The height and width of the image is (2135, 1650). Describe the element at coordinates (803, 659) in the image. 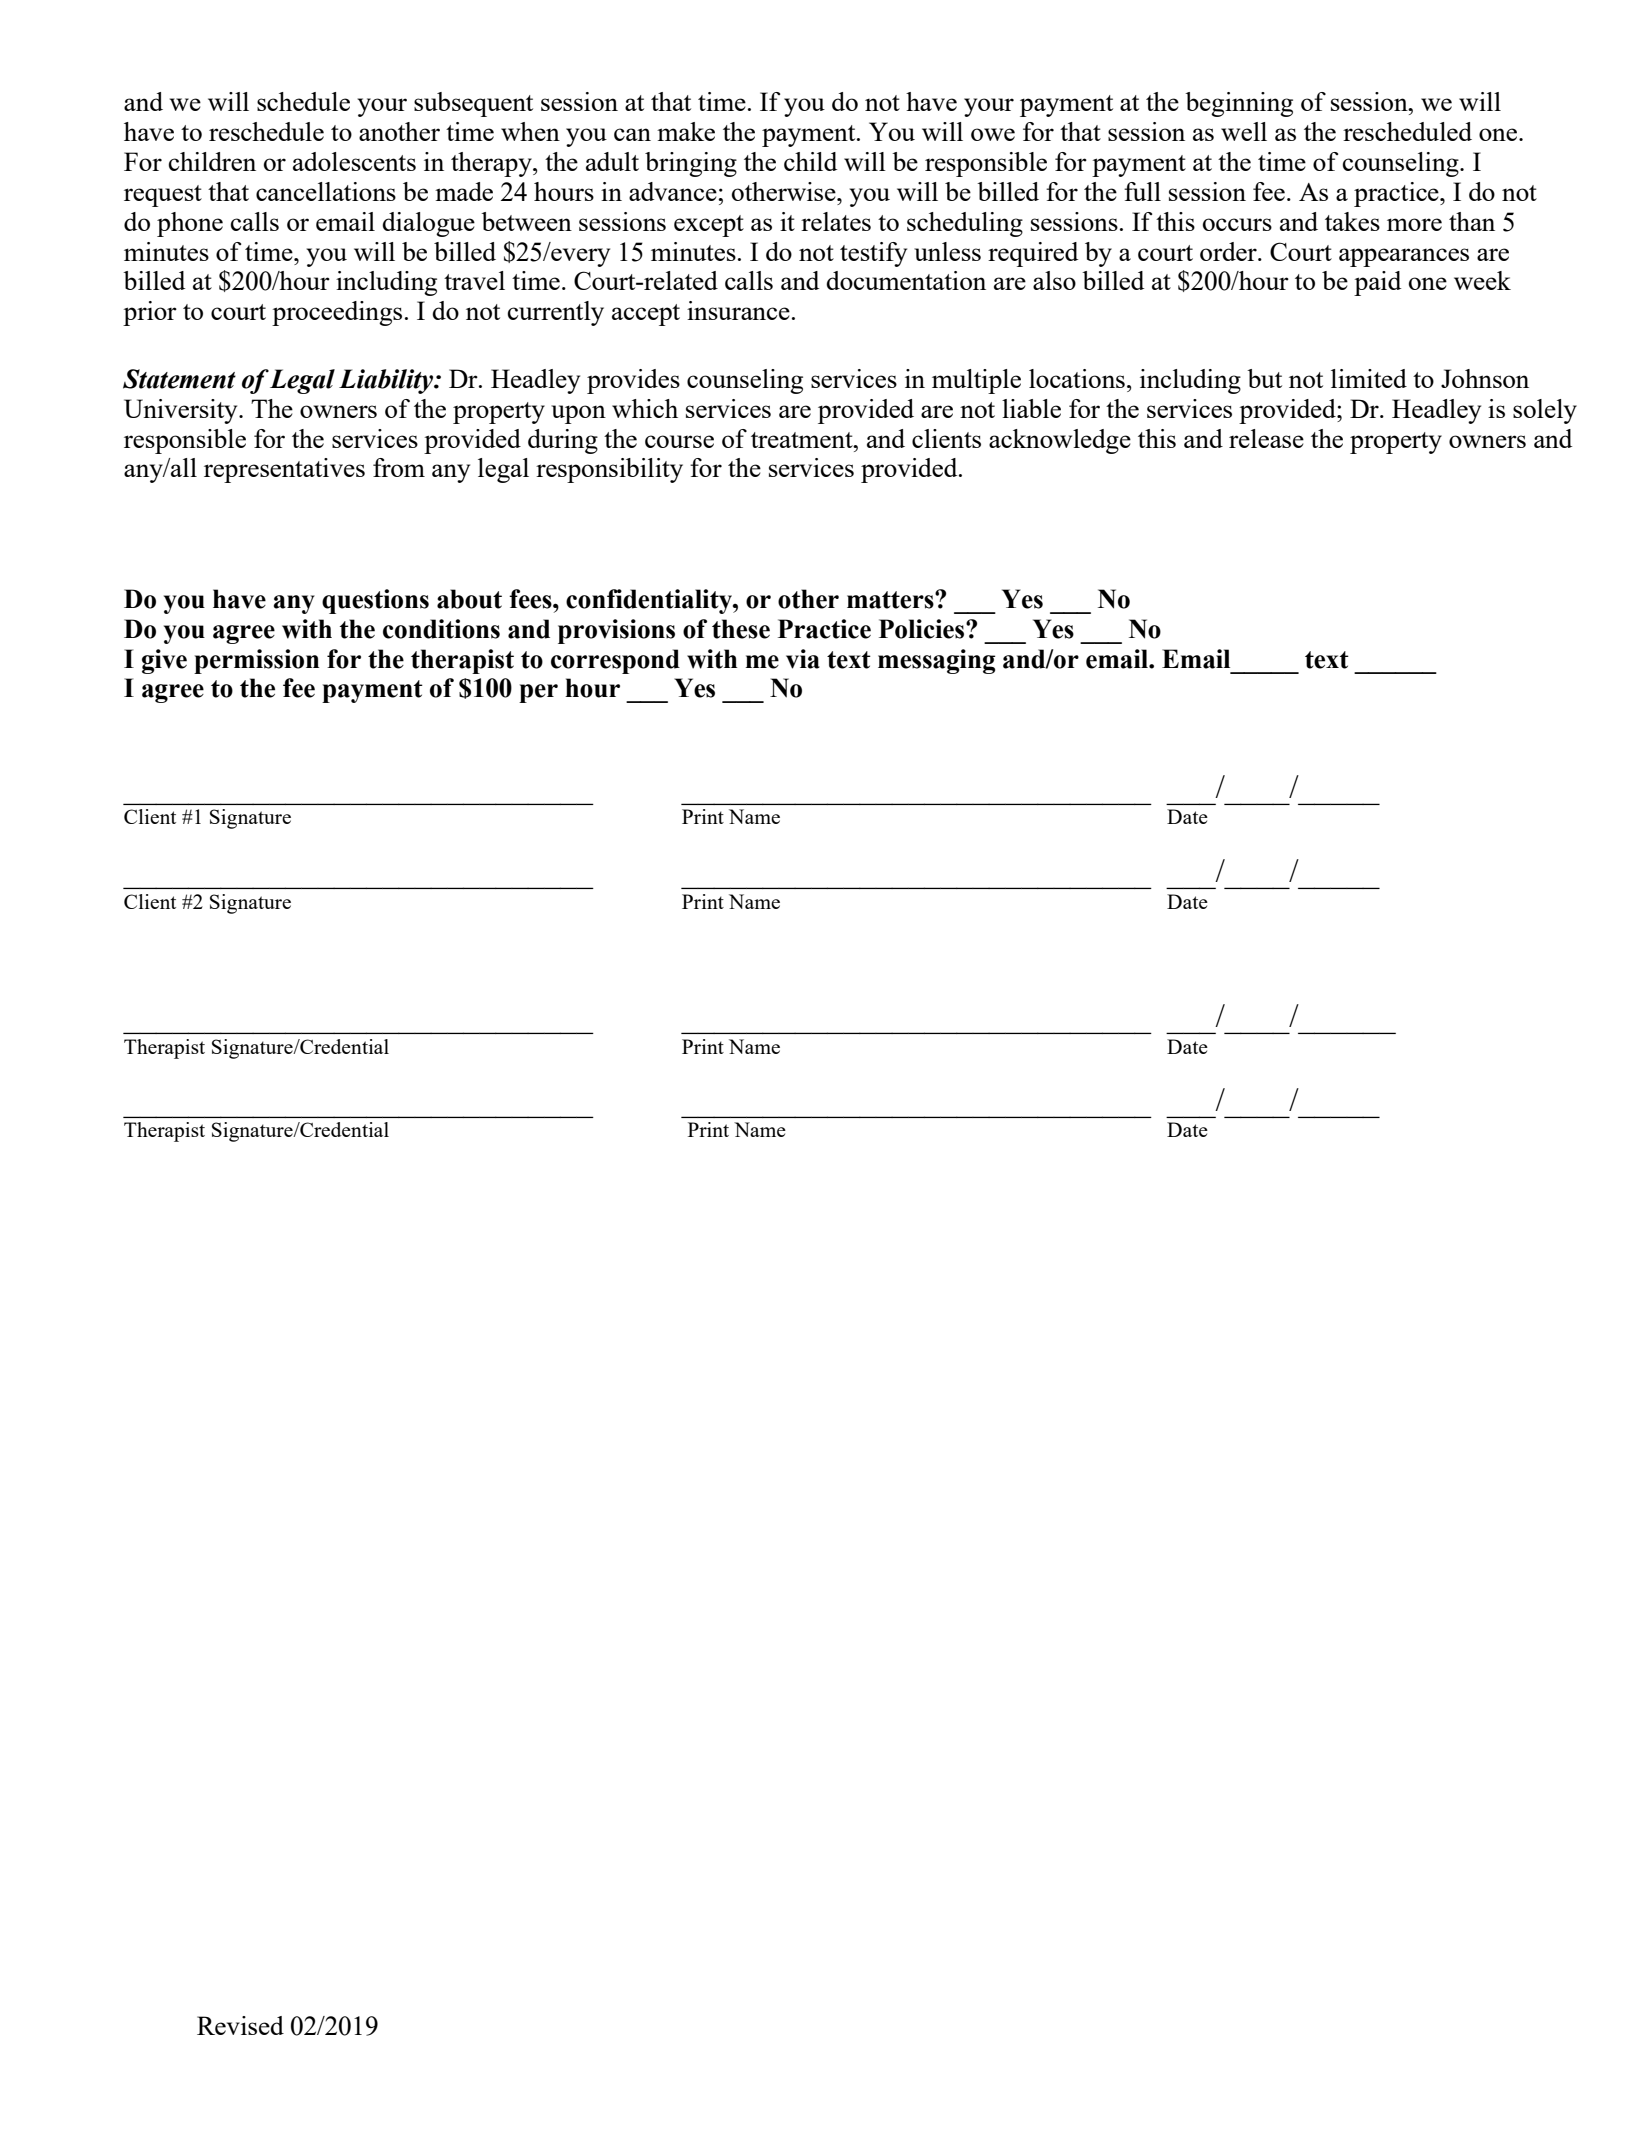

I see `via` at that location.
